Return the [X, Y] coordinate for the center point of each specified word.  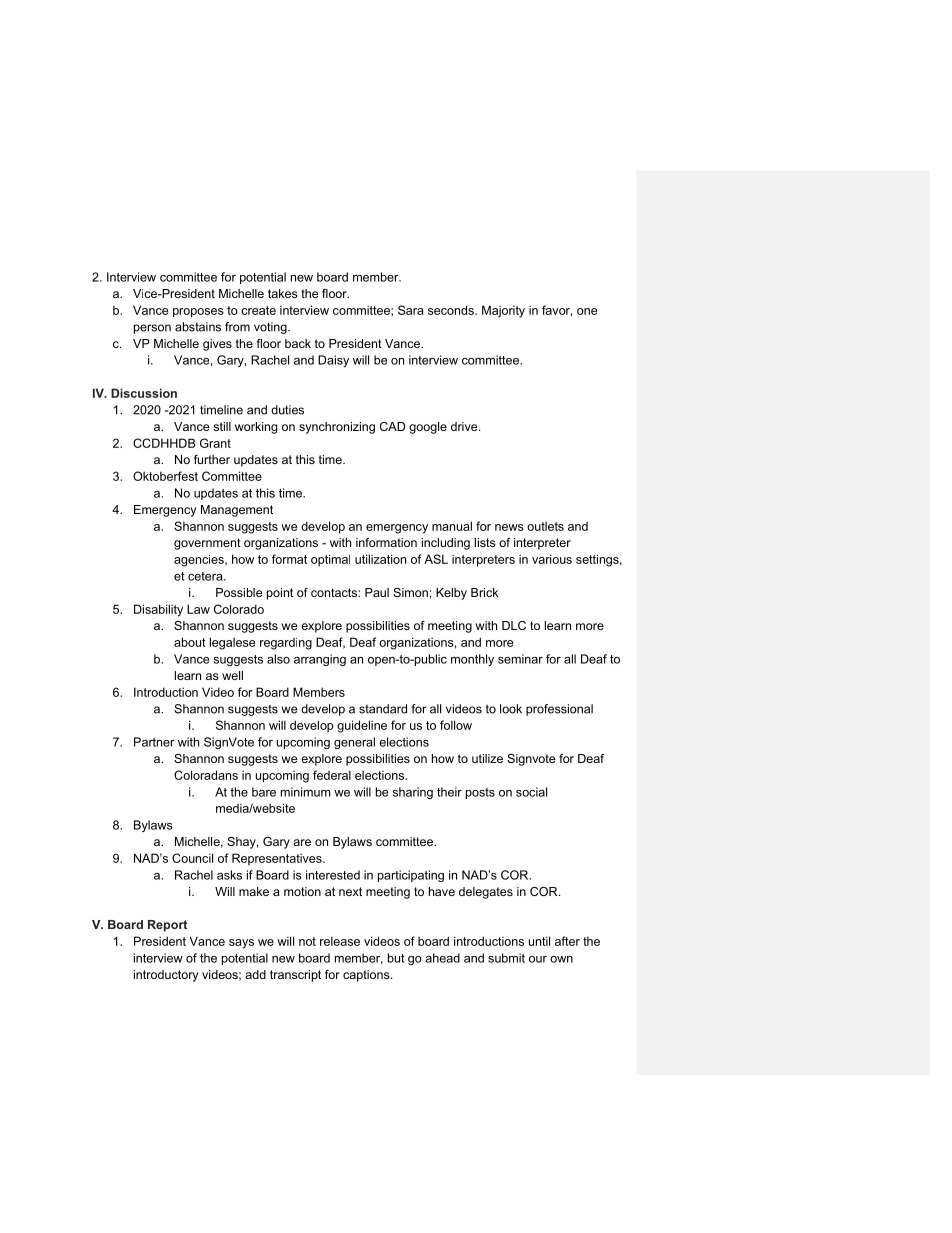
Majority [503, 311]
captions [367, 976]
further [212, 459]
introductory [166, 976]
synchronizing [337, 428]
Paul [377, 592]
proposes [198, 313]
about [190, 642]
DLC [514, 625]
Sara [411, 310]
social [531, 792]
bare [264, 792]
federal [332, 775]
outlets [545, 526]
